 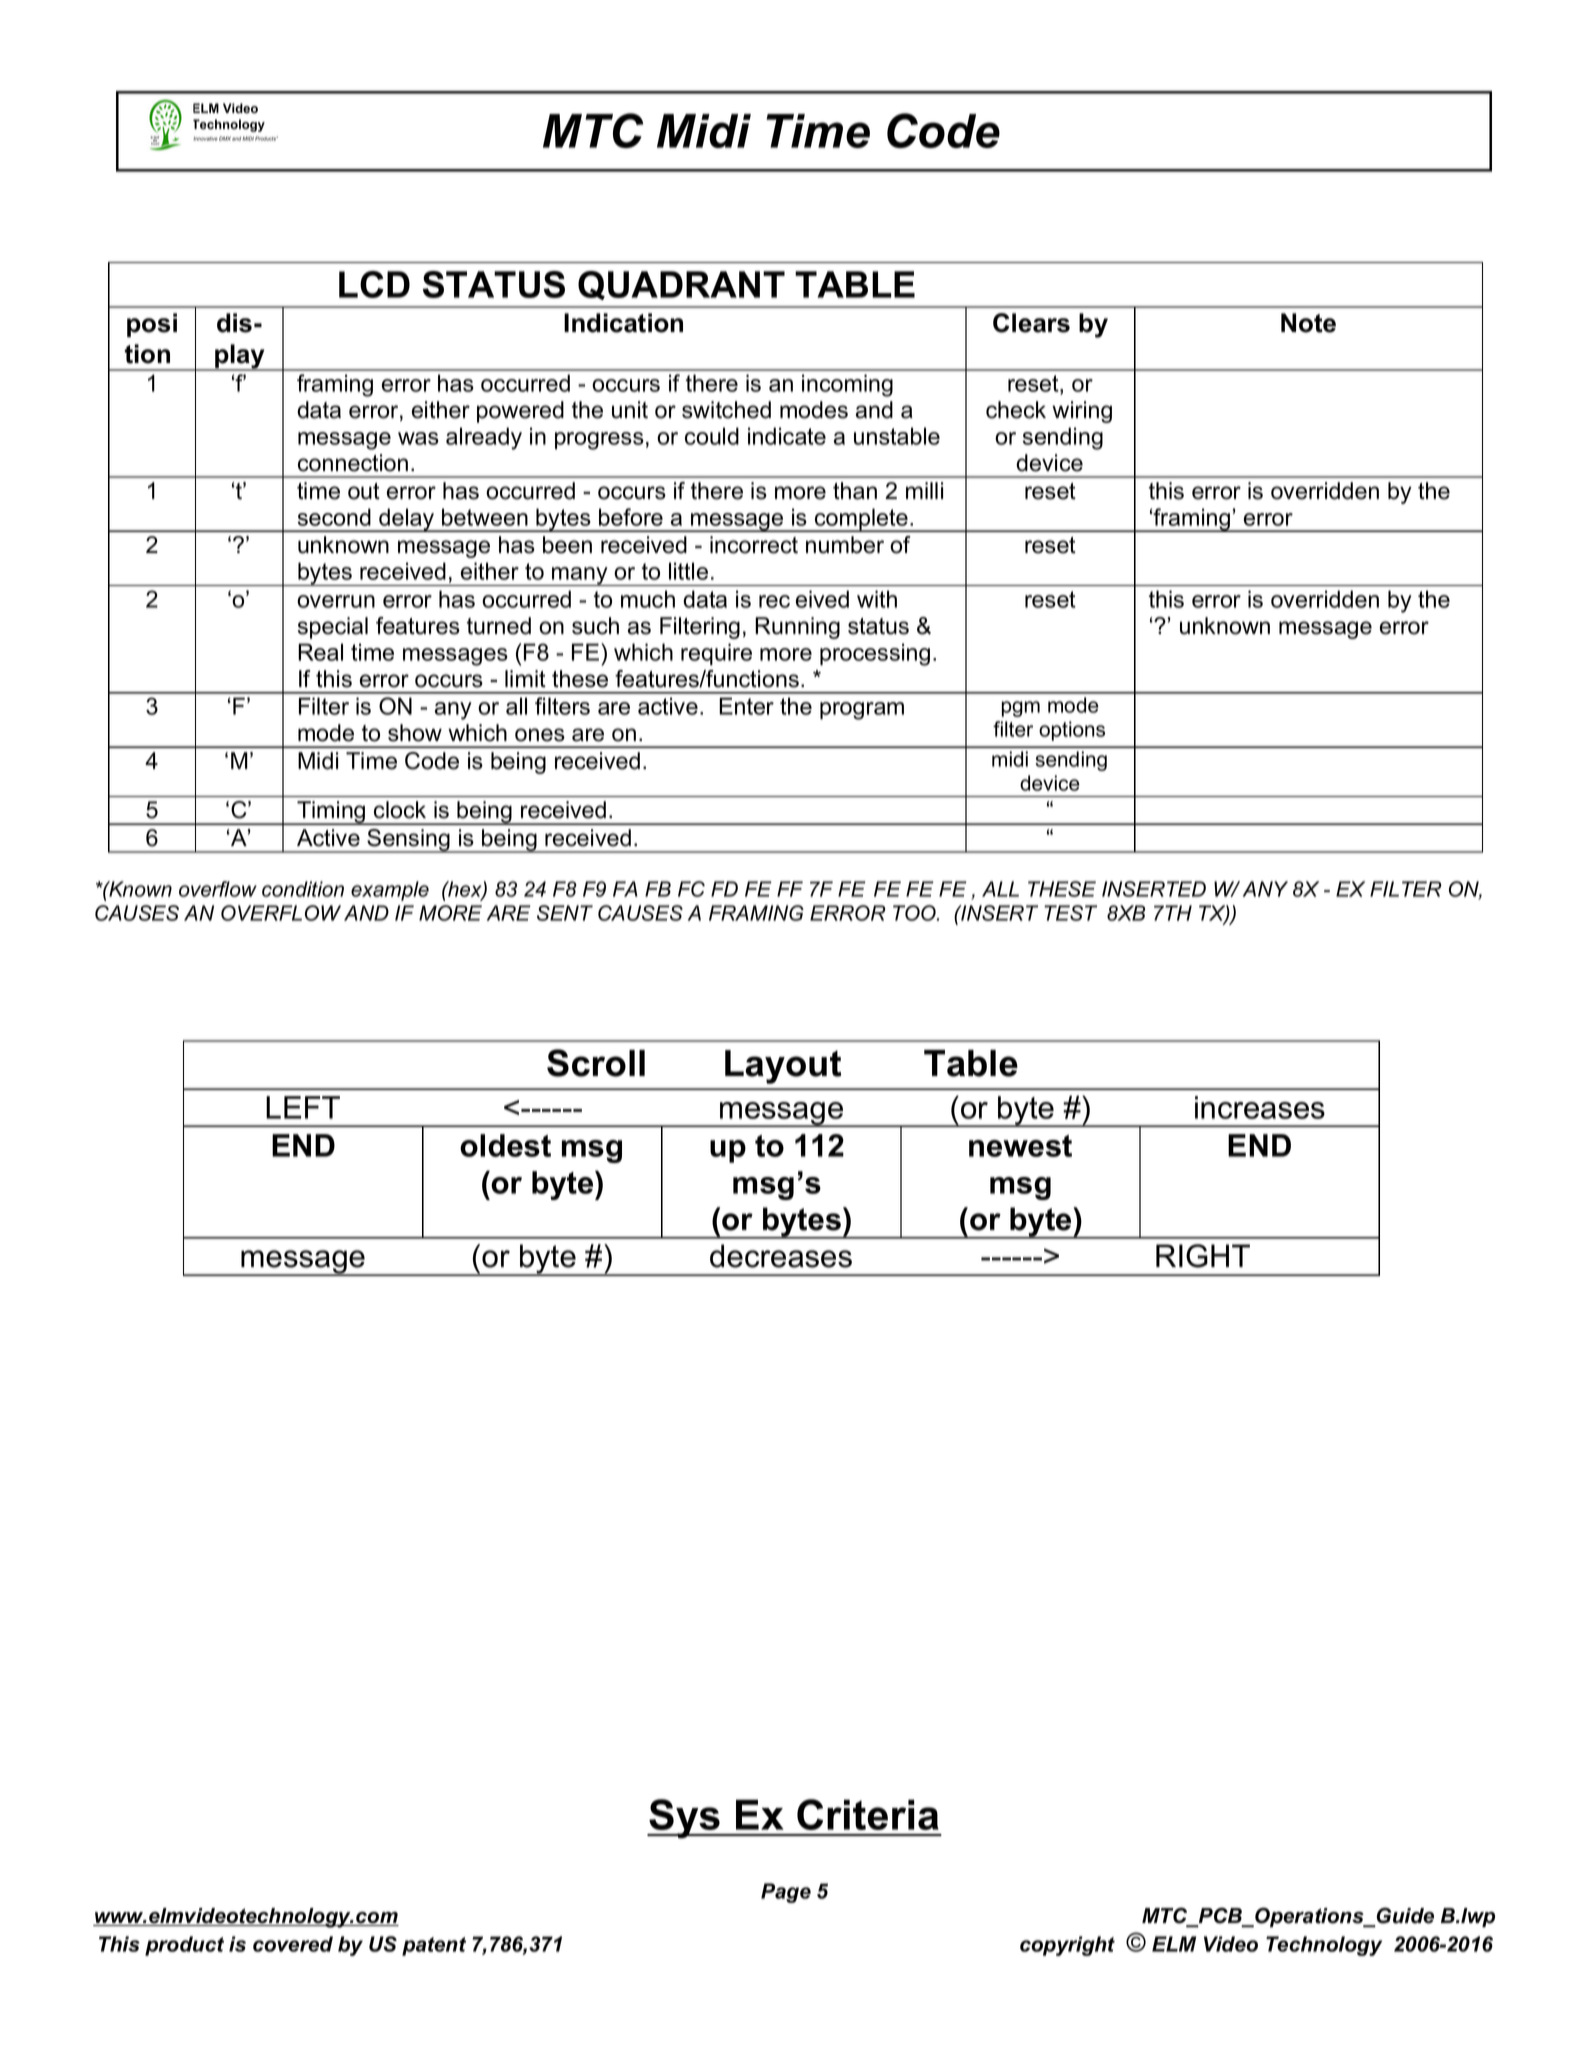 What do you see at coordinates (303, 1107) in the screenshot?
I see `LEFT` at bounding box center [303, 1107].
